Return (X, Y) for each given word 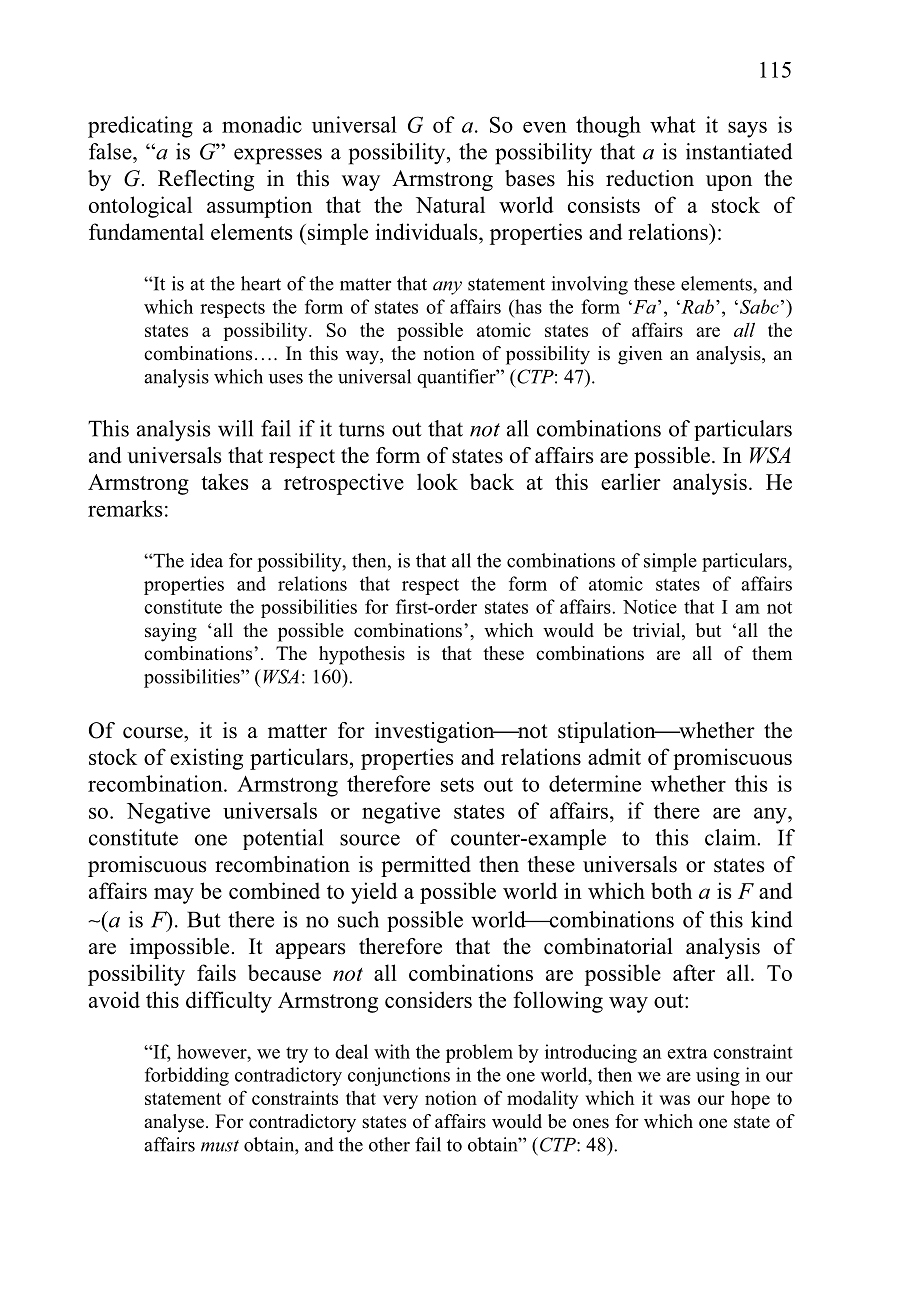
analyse (174, 1123)
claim (731, 837)
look (437, 481)
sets (457, 785)
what (673, 124)
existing (206, 759)
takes (224, 481)
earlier (631, 481)
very (400, 1102)
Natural (450, 204)
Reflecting (206, 180)
